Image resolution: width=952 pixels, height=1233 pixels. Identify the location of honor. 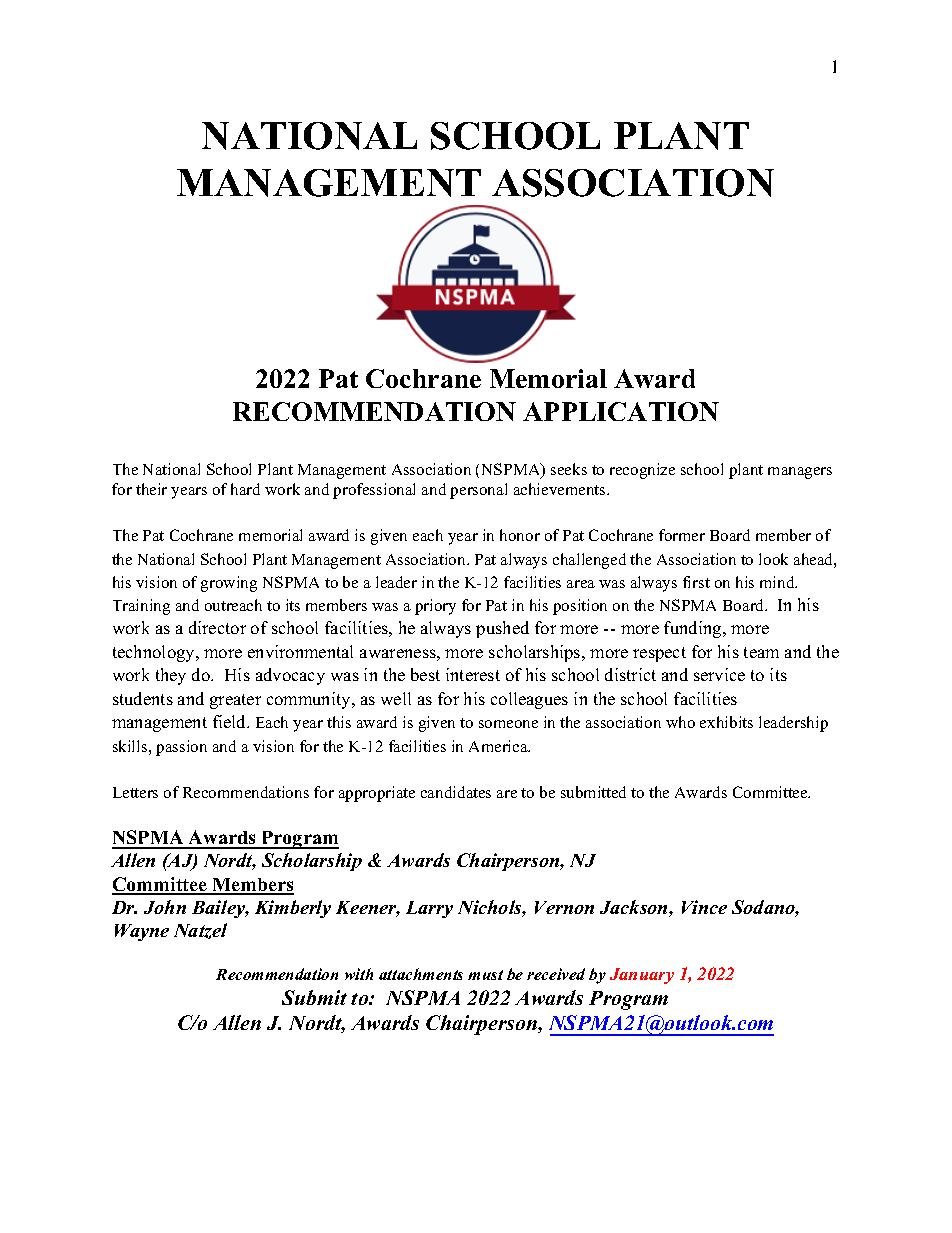
(520, 535).
